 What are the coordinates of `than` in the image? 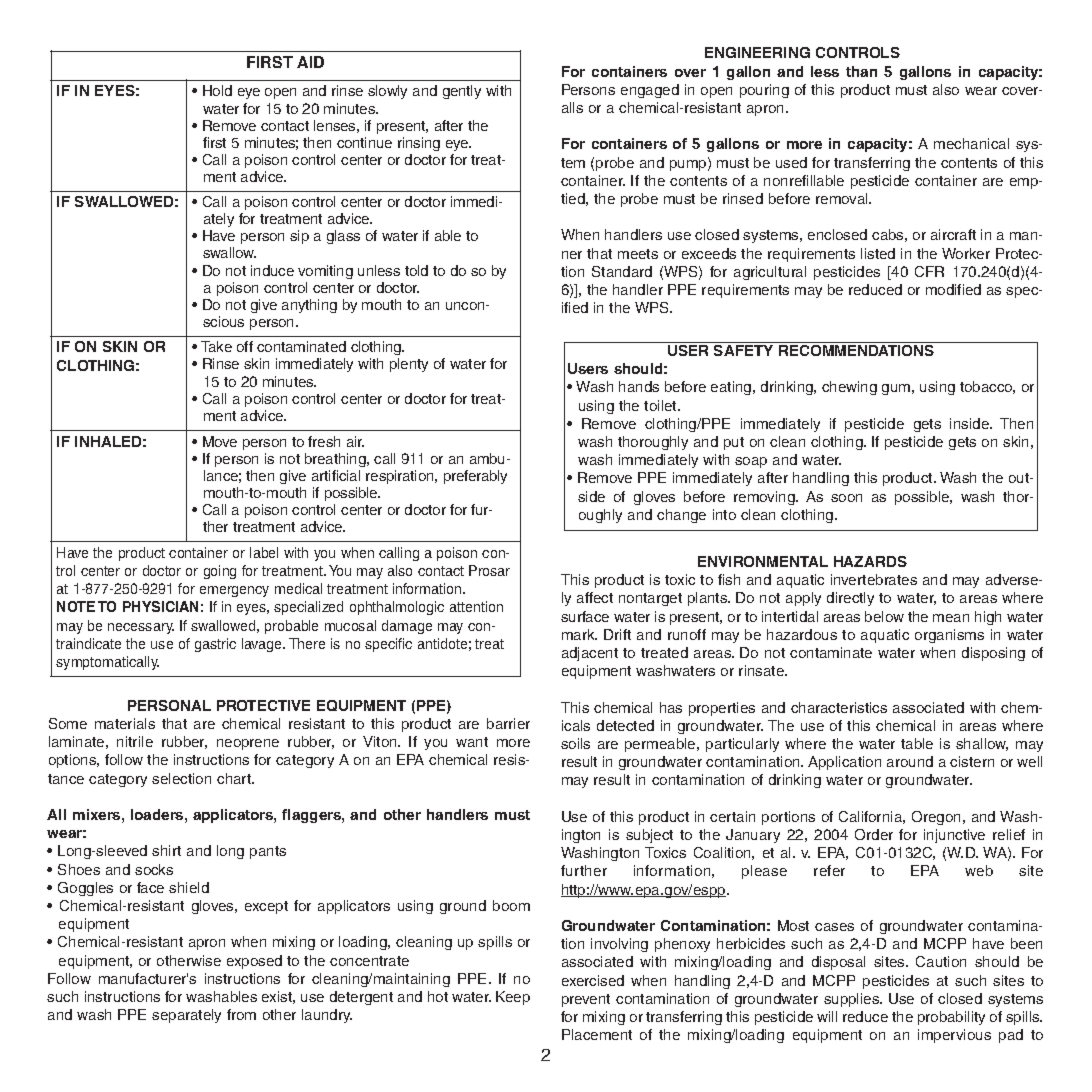 It's located at (861, 71).
